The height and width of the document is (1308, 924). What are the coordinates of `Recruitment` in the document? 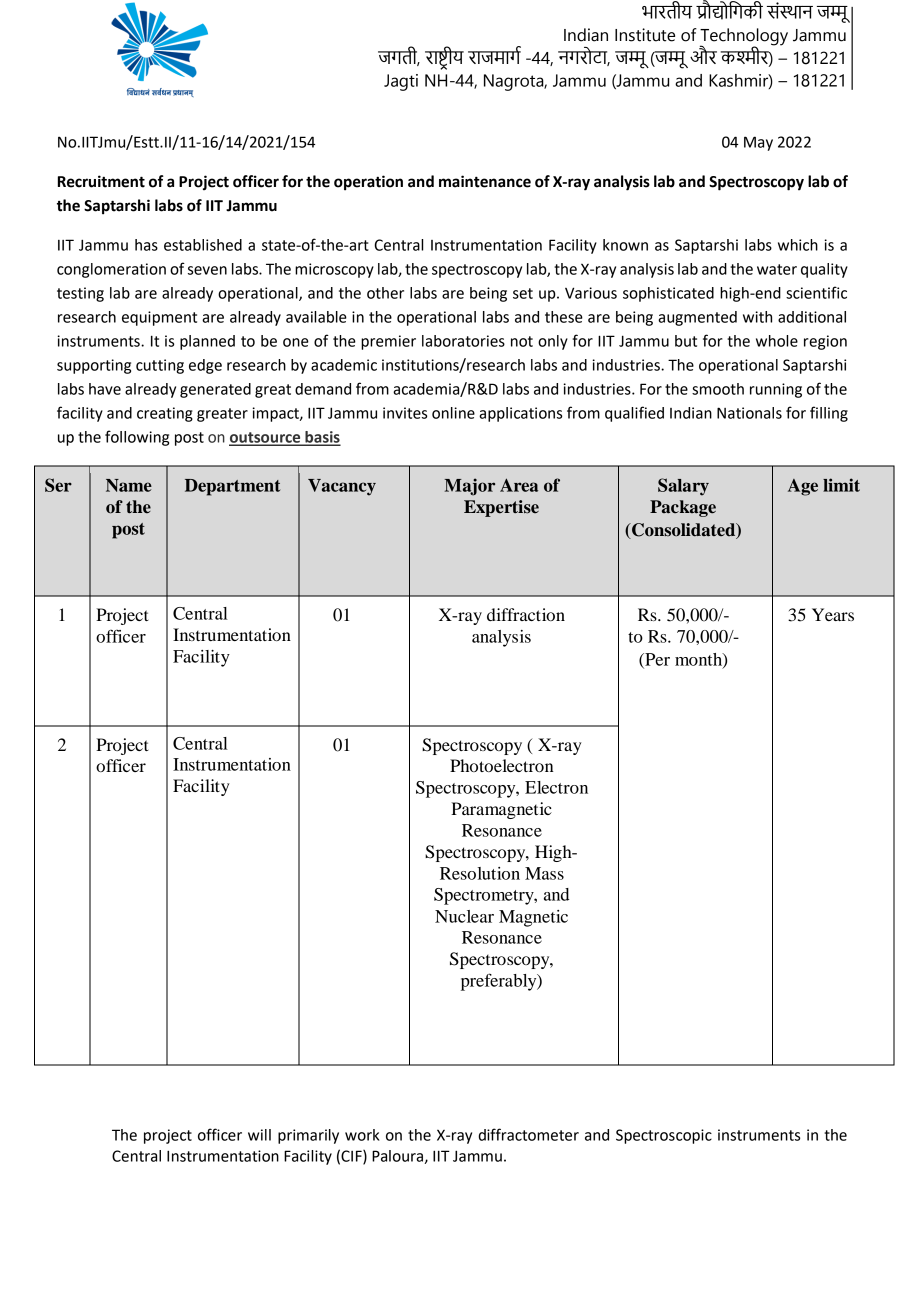 It's located at (101, 181).
